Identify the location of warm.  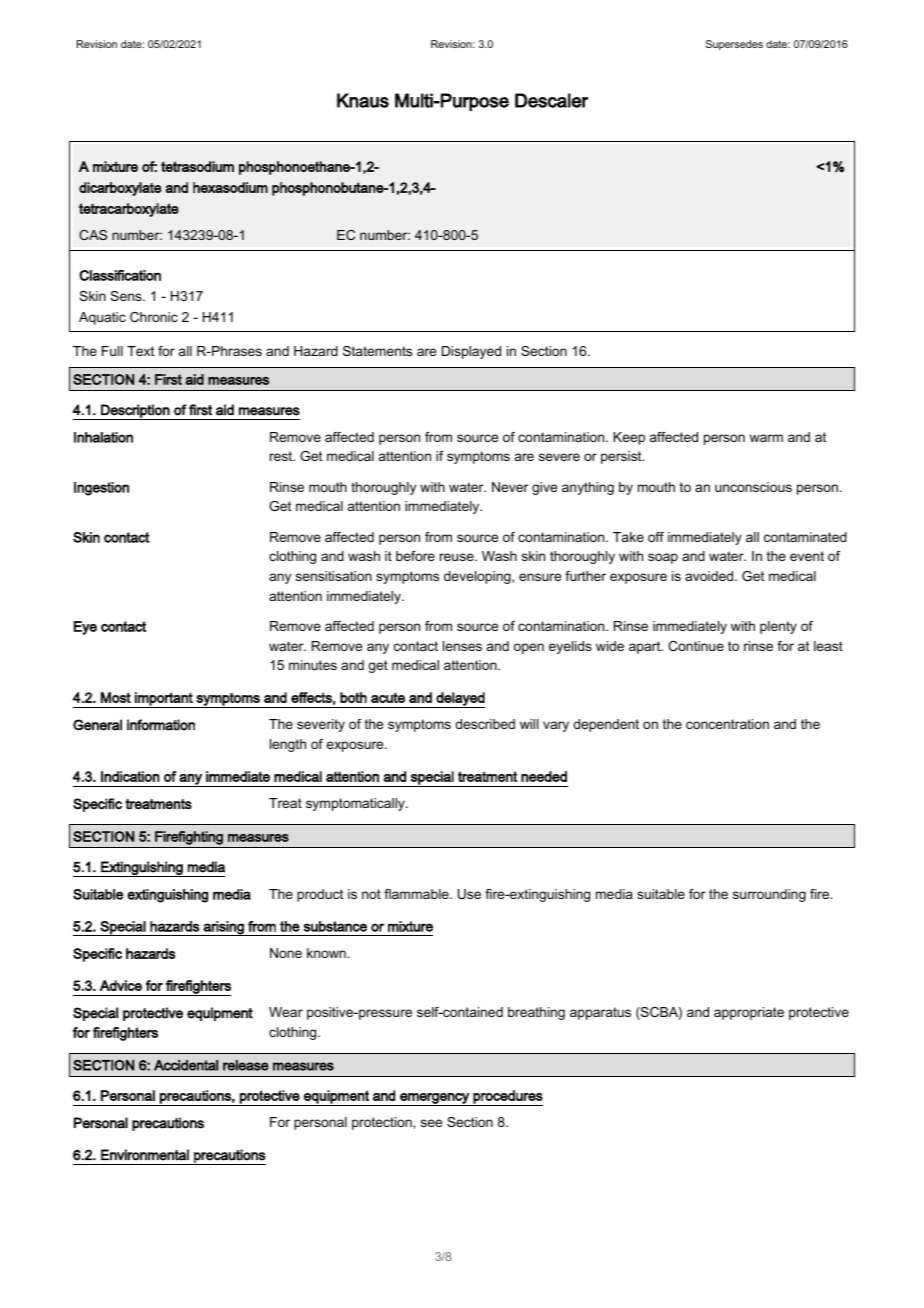
(766, 438).
